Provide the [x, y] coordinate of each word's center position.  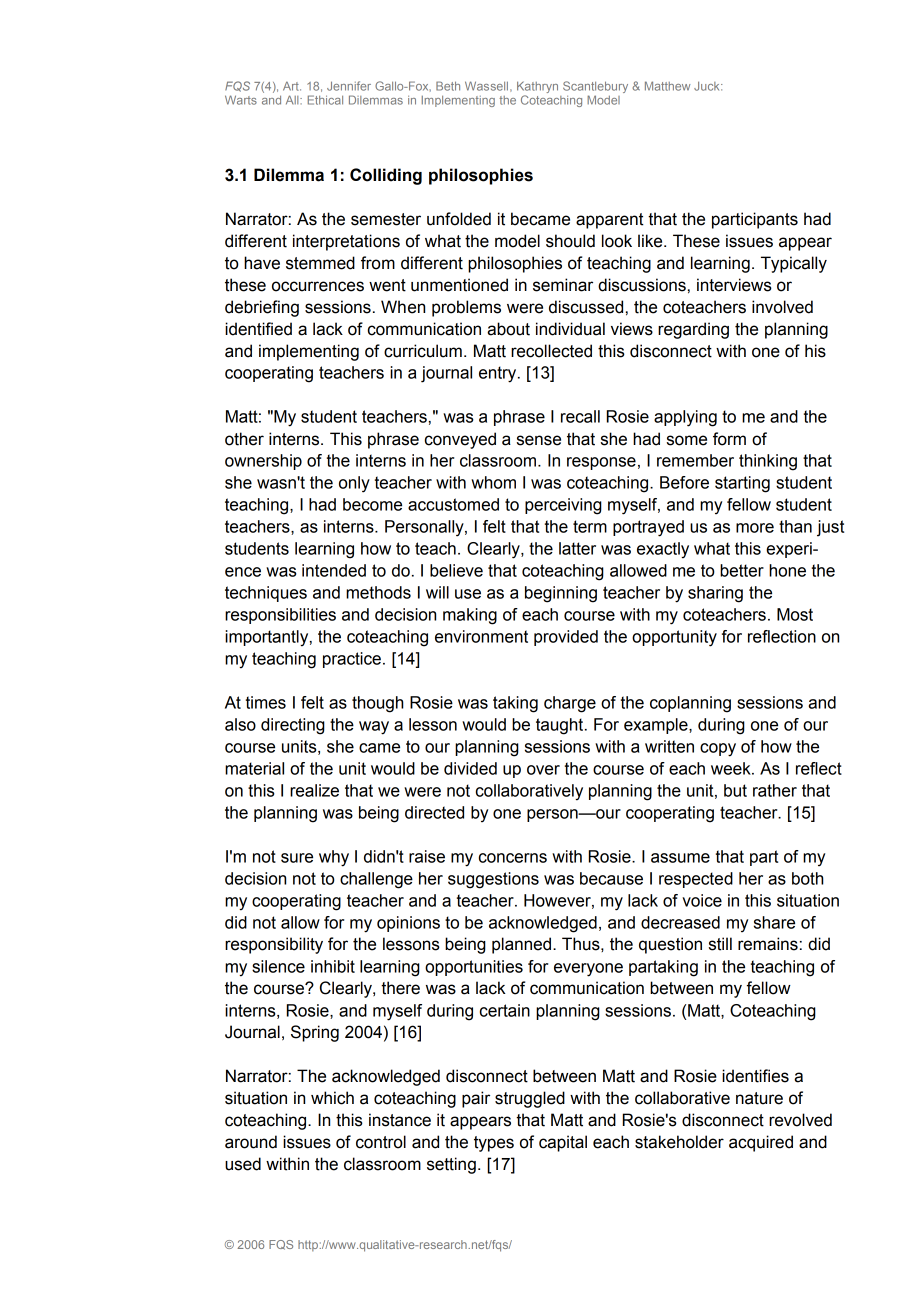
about [508, 329]
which [332, 1098]
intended [334, 570]
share [774, 922]
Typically [794, 264]
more [755, 528]
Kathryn [537, 88]
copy [718, 750]
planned [521, 945]
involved [782, 307]
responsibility [274, 945]
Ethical [325, 100]
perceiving [563, 506]
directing [293, 726]
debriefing [262, 308]
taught [561, 726]
